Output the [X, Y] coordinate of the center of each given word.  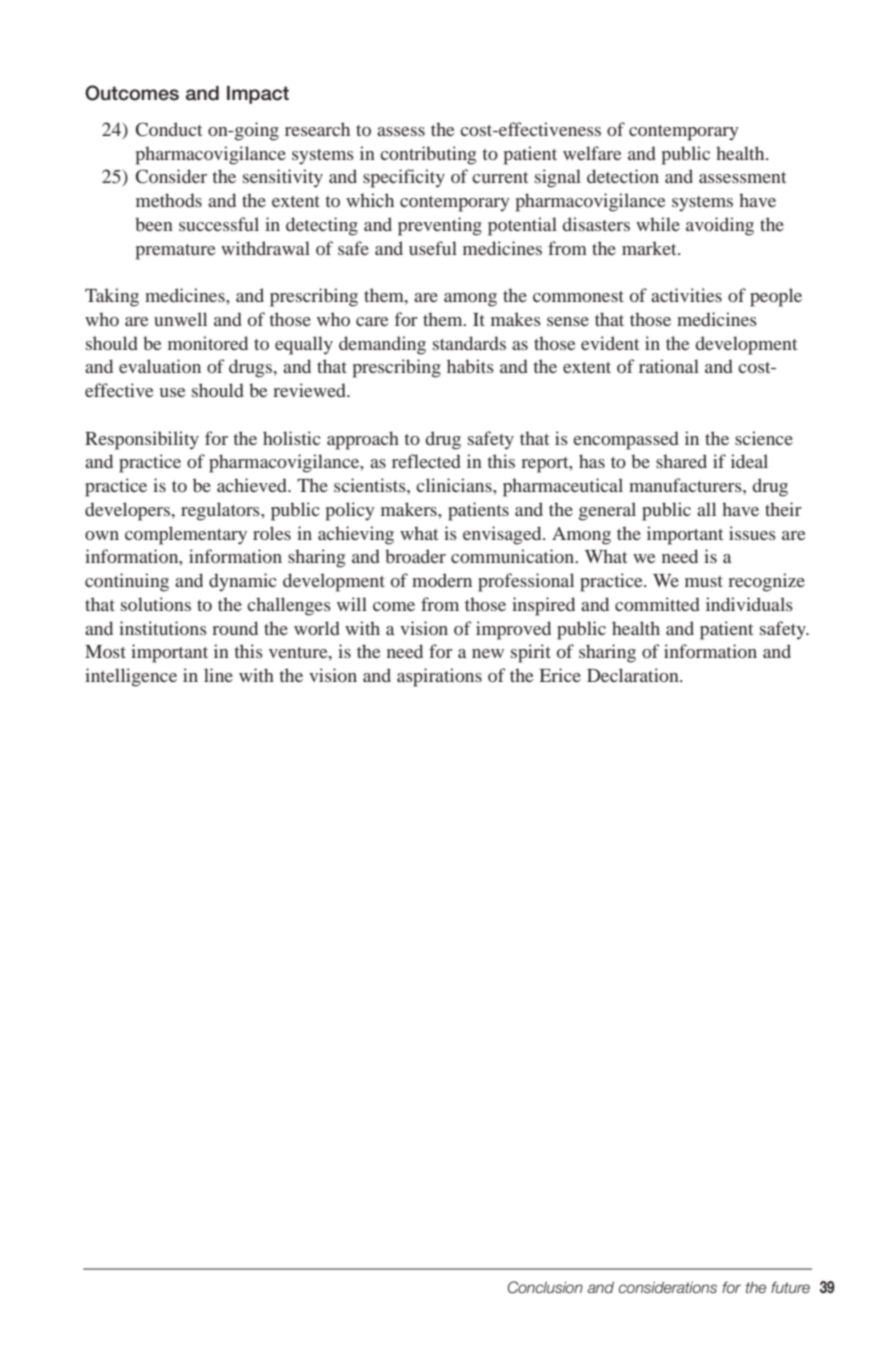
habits [470, 366]
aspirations [439, 677]
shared [681, 461]
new [488, 653]
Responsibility [142, 440]
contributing [428, 155]
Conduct [169, 129]
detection [623, 176]
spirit [531, 653]
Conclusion [545, 1287]
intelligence [131, 677]
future [790, 1287]
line [218, 675]
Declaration [634, 675]
